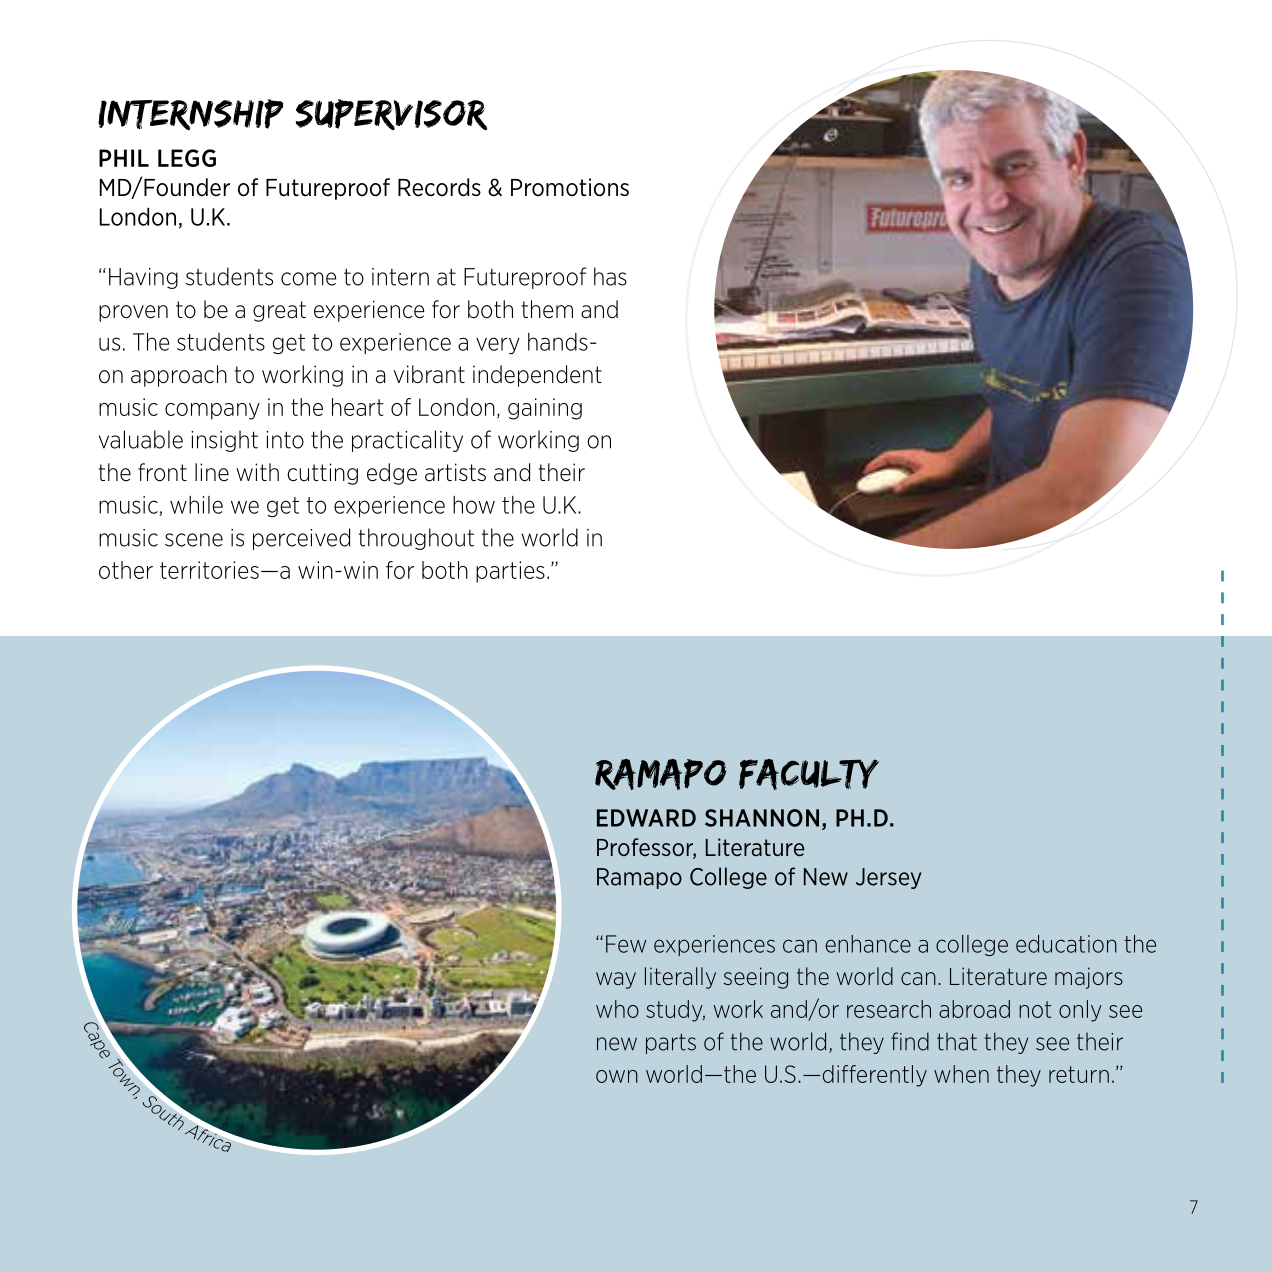  Describe the element at coordinates (809, 774) in the document. I see `FACULTY` at that location.
